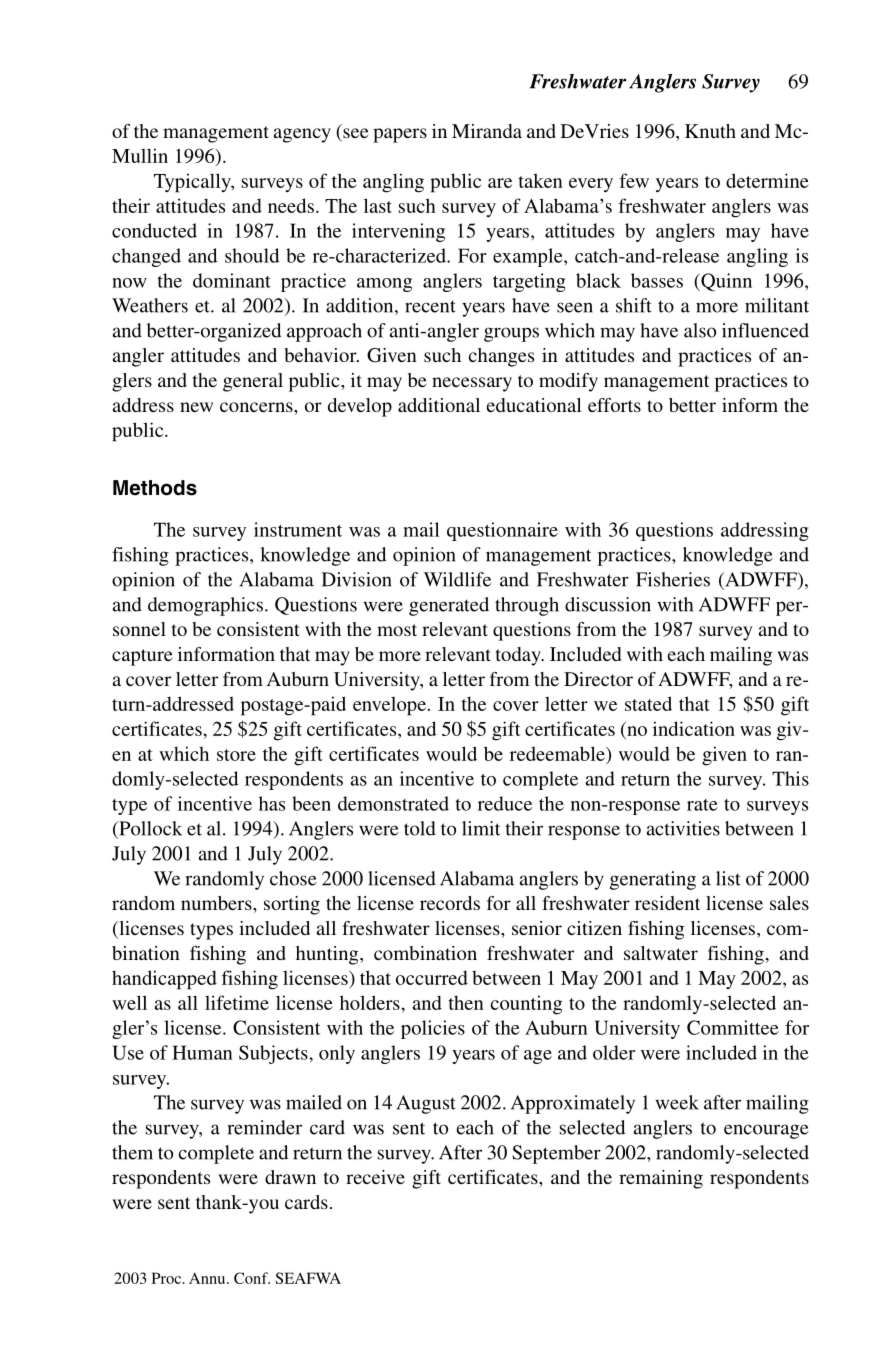 The width and height of the screenshot is (896, 1345). Describe the element at coordinates (432, 977) in the screenshot. I see `occurred` at that location.
